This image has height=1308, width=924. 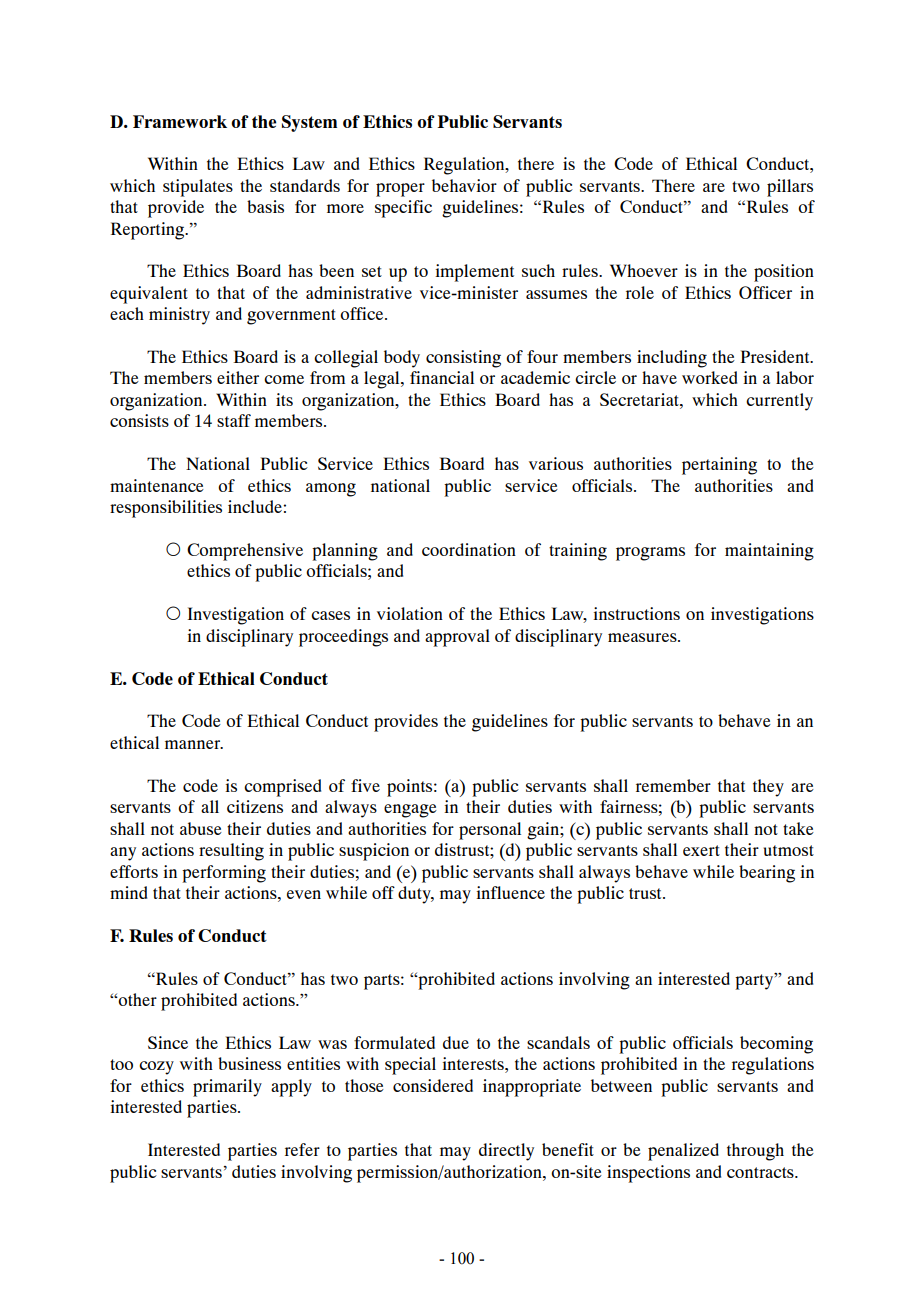 What do you see at coordinates (224, 874) in the image?
I see `performing` at bounding box center [224, 874].
